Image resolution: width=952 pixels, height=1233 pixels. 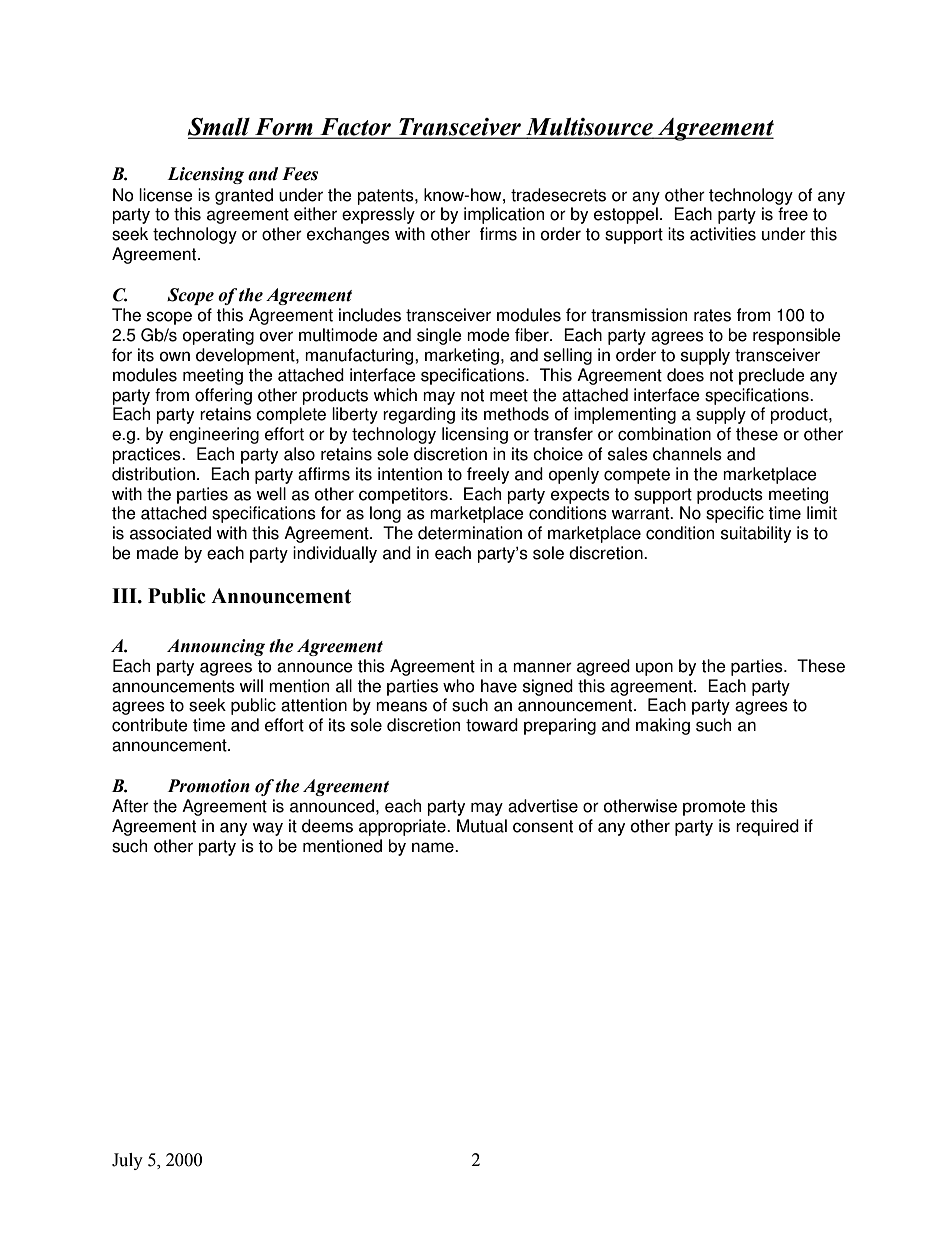 What do you see at coordinates (504, 215) in the screenshot?
I see `implication` at bounding box center [504, 215].
